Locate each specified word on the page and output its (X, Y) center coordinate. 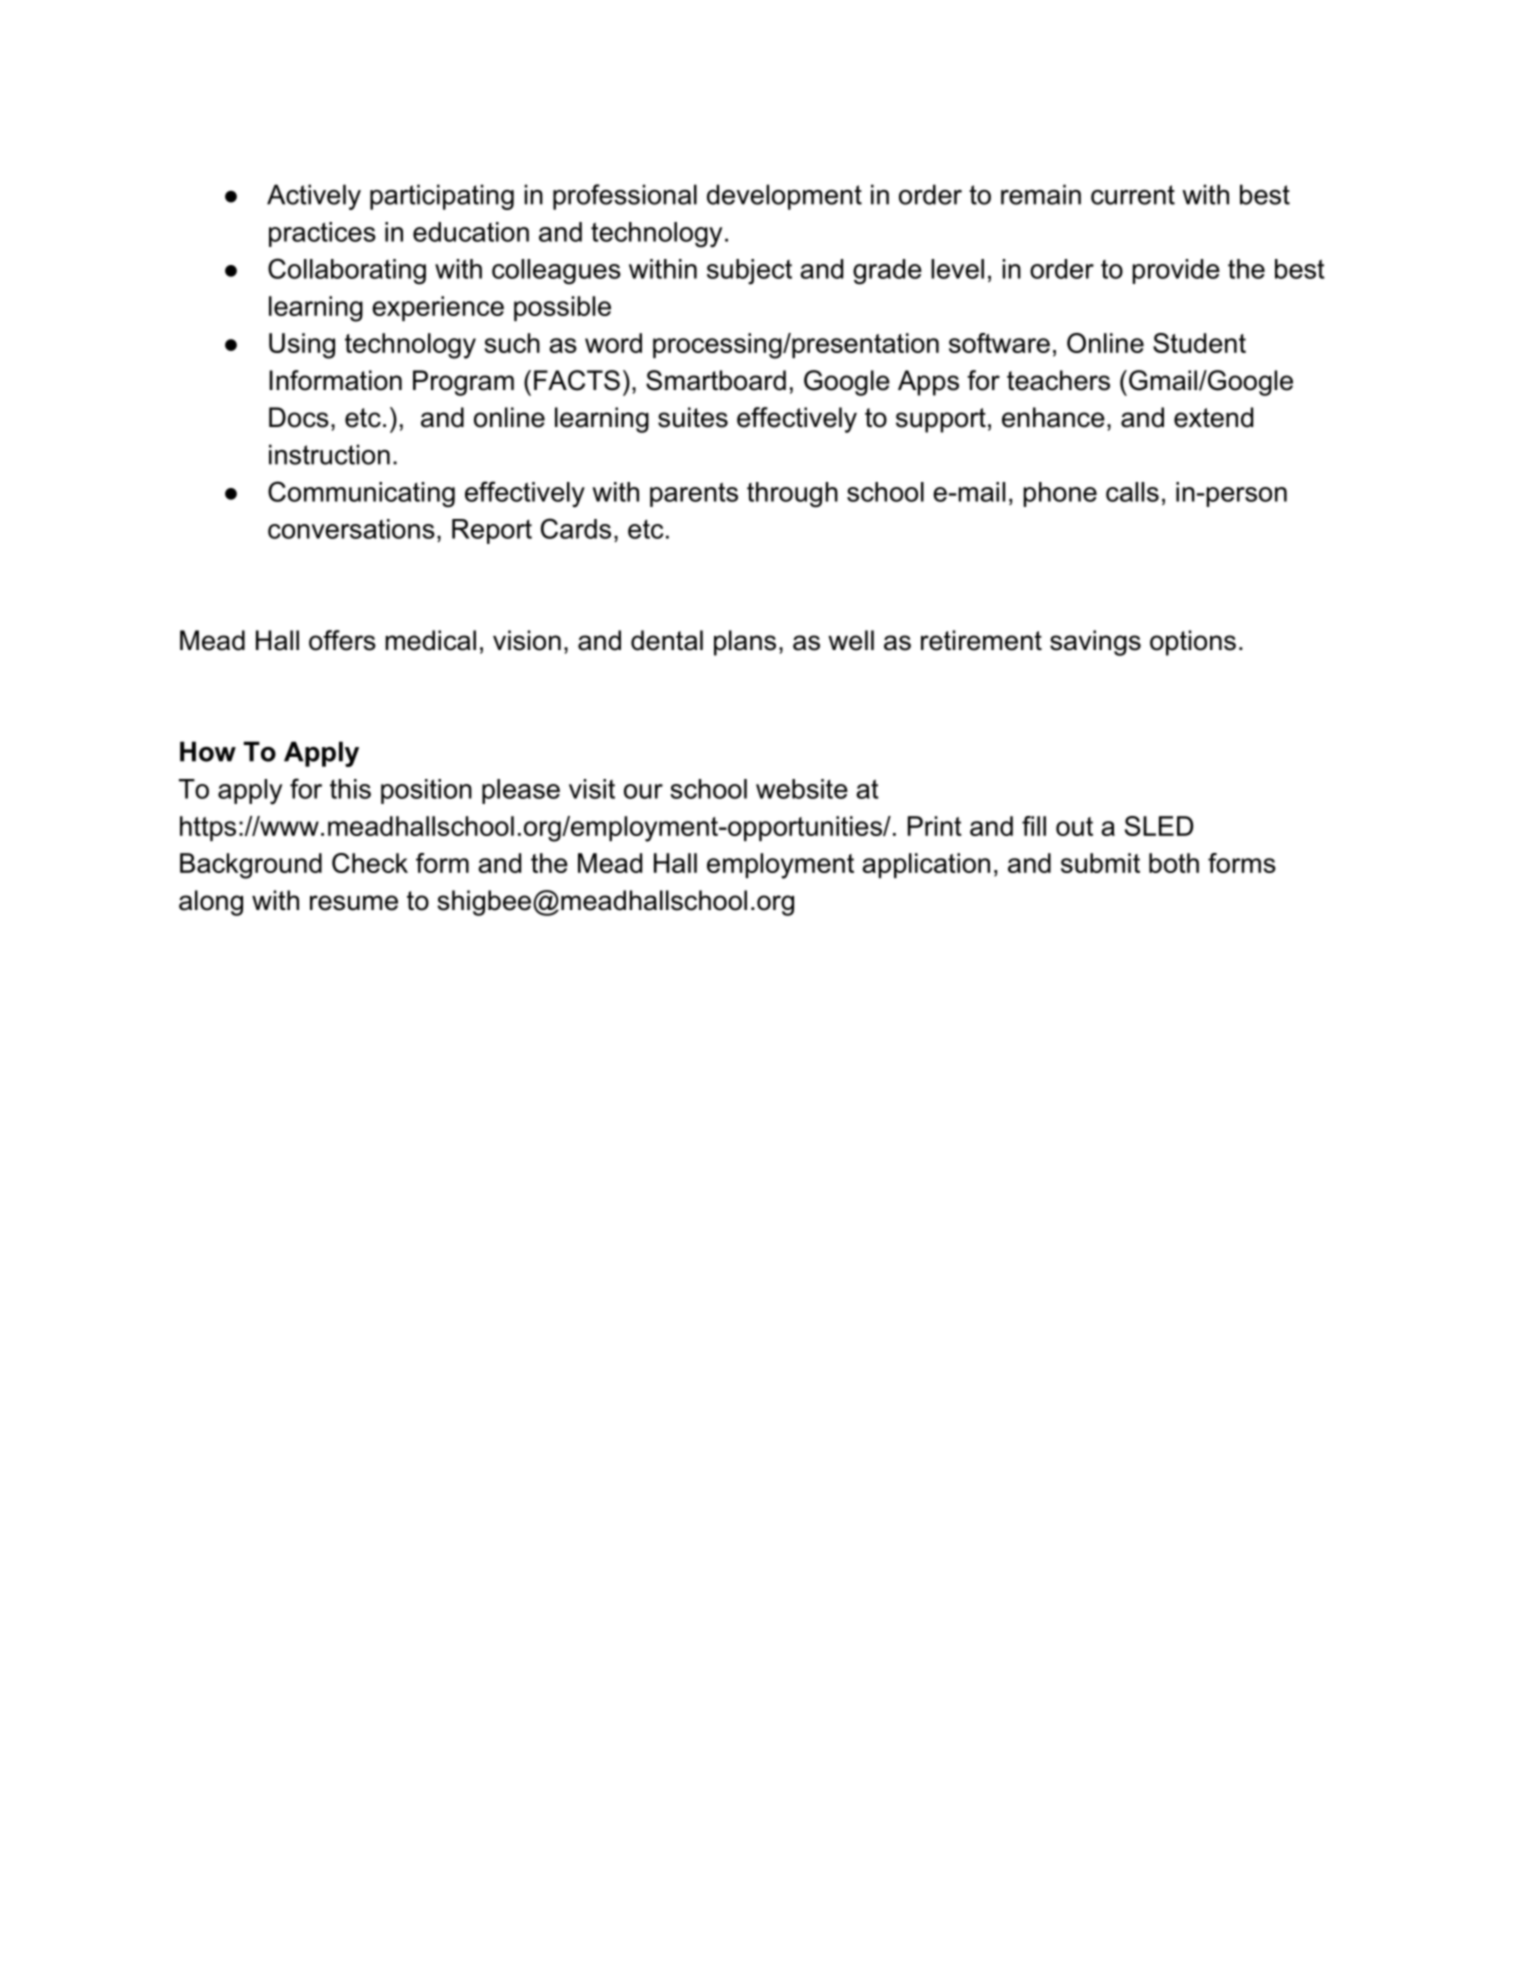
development (784, 197)
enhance (1053, 417)
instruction (329, 454)
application (926, 865)
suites (693, 417)
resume (354, 903)
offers (342, 640)
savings (1095, 643)
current (1133, 195)
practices (322, 234)
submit (1100, 863)
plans (745, 643)
